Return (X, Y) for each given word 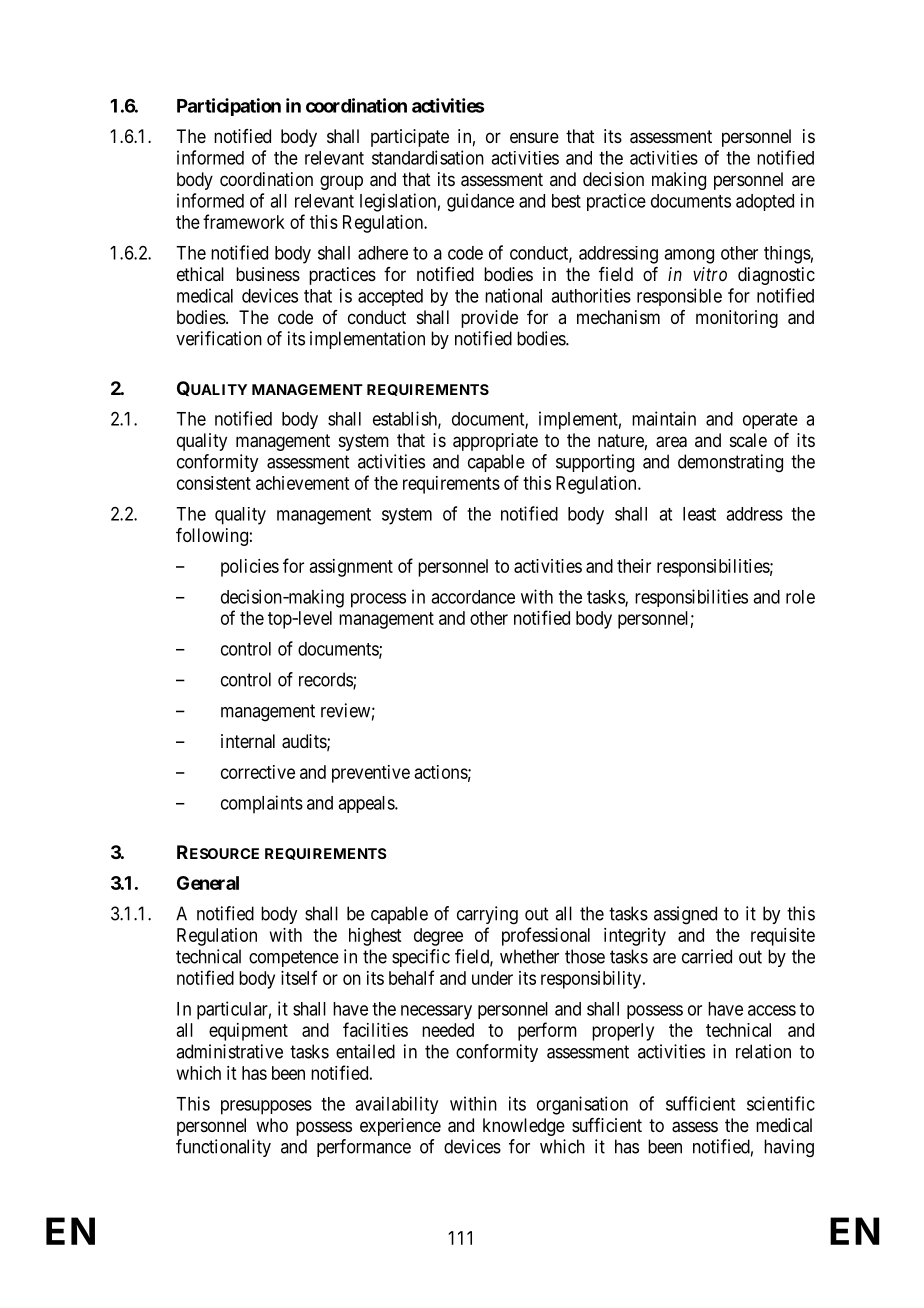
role (800, 597)
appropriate (495, 442)
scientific (781, 1103)
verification (219, 338)
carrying (487, 915)
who (272, 1125)
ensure (534, 137)
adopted (765, 202)
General (208, 883)
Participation (229, 107)
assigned (685, 915)
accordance (473, 597)
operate (770, 421)
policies (250, 568)
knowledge (524, 1127)
